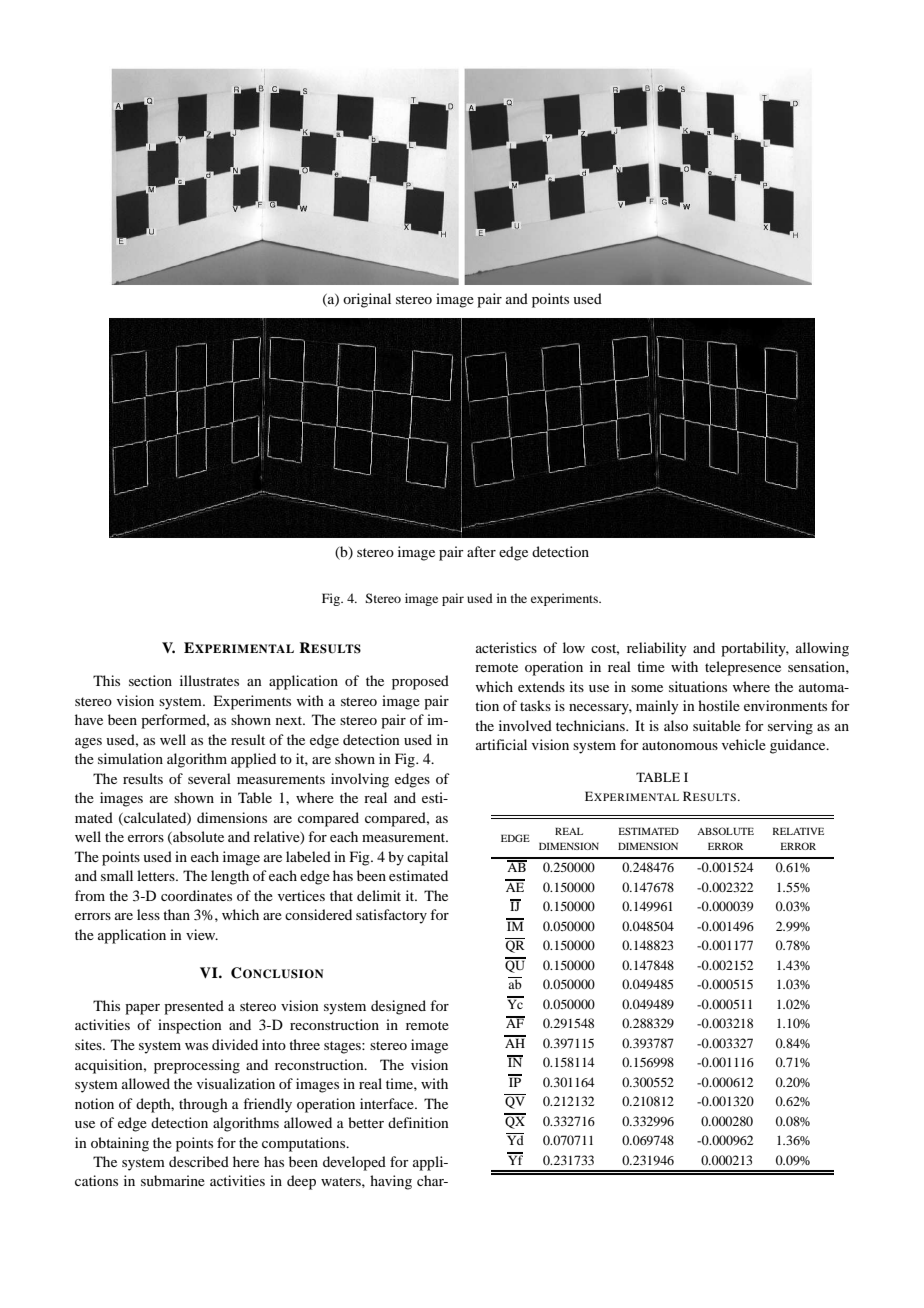  I want to click on after, so click(481, 551).
